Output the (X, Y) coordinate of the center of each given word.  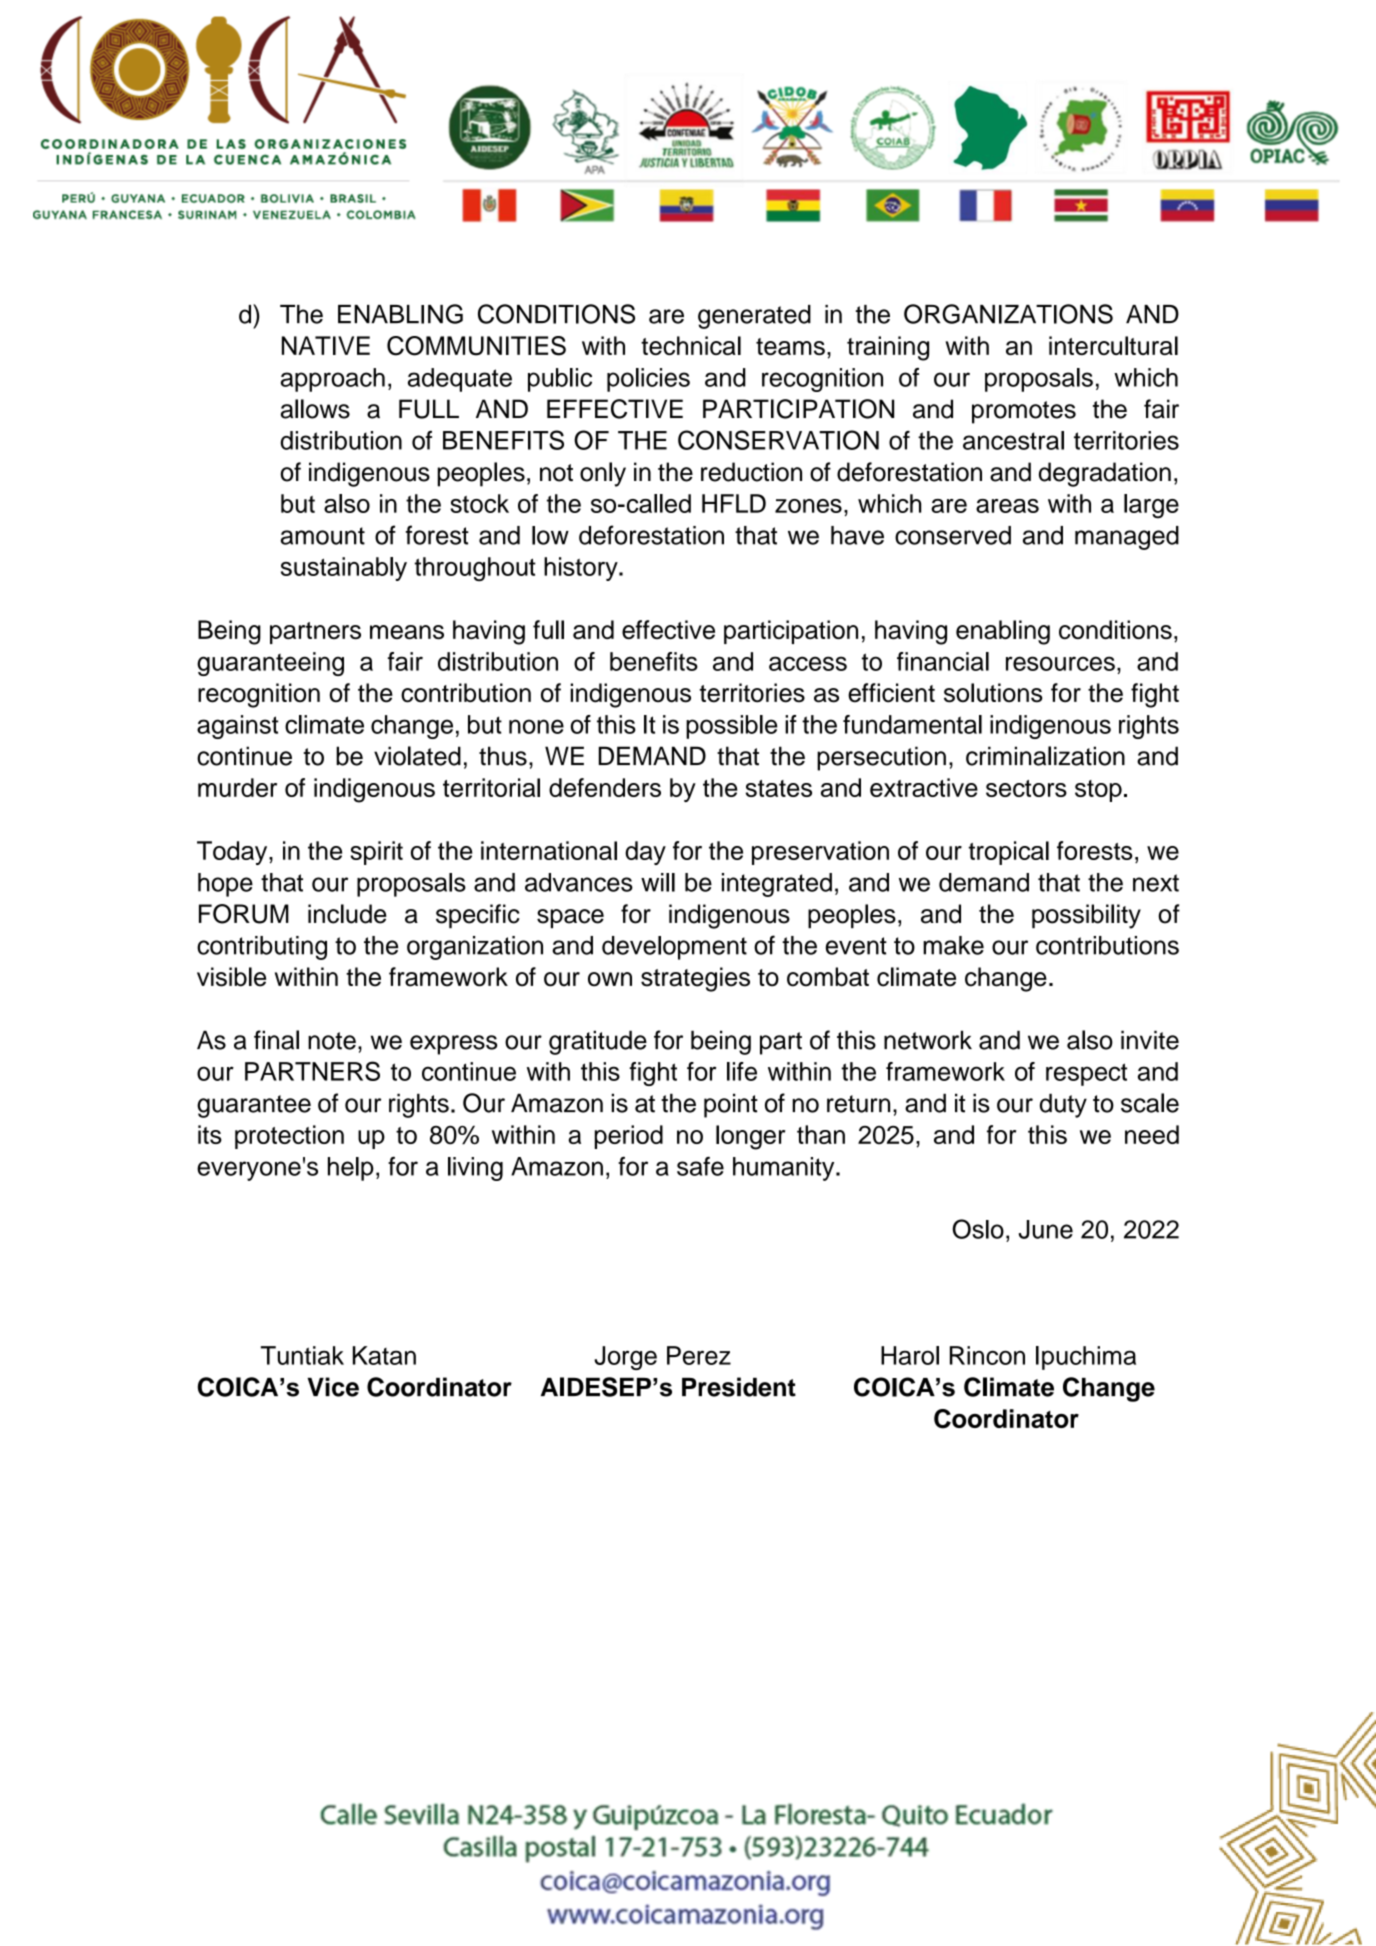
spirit (376, 853)
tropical (1008, 853)
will (658, 882)
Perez (699, 1355)
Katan (384, 1355)
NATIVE (326, 345)
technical (691, 345)
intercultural (1113, 345)
